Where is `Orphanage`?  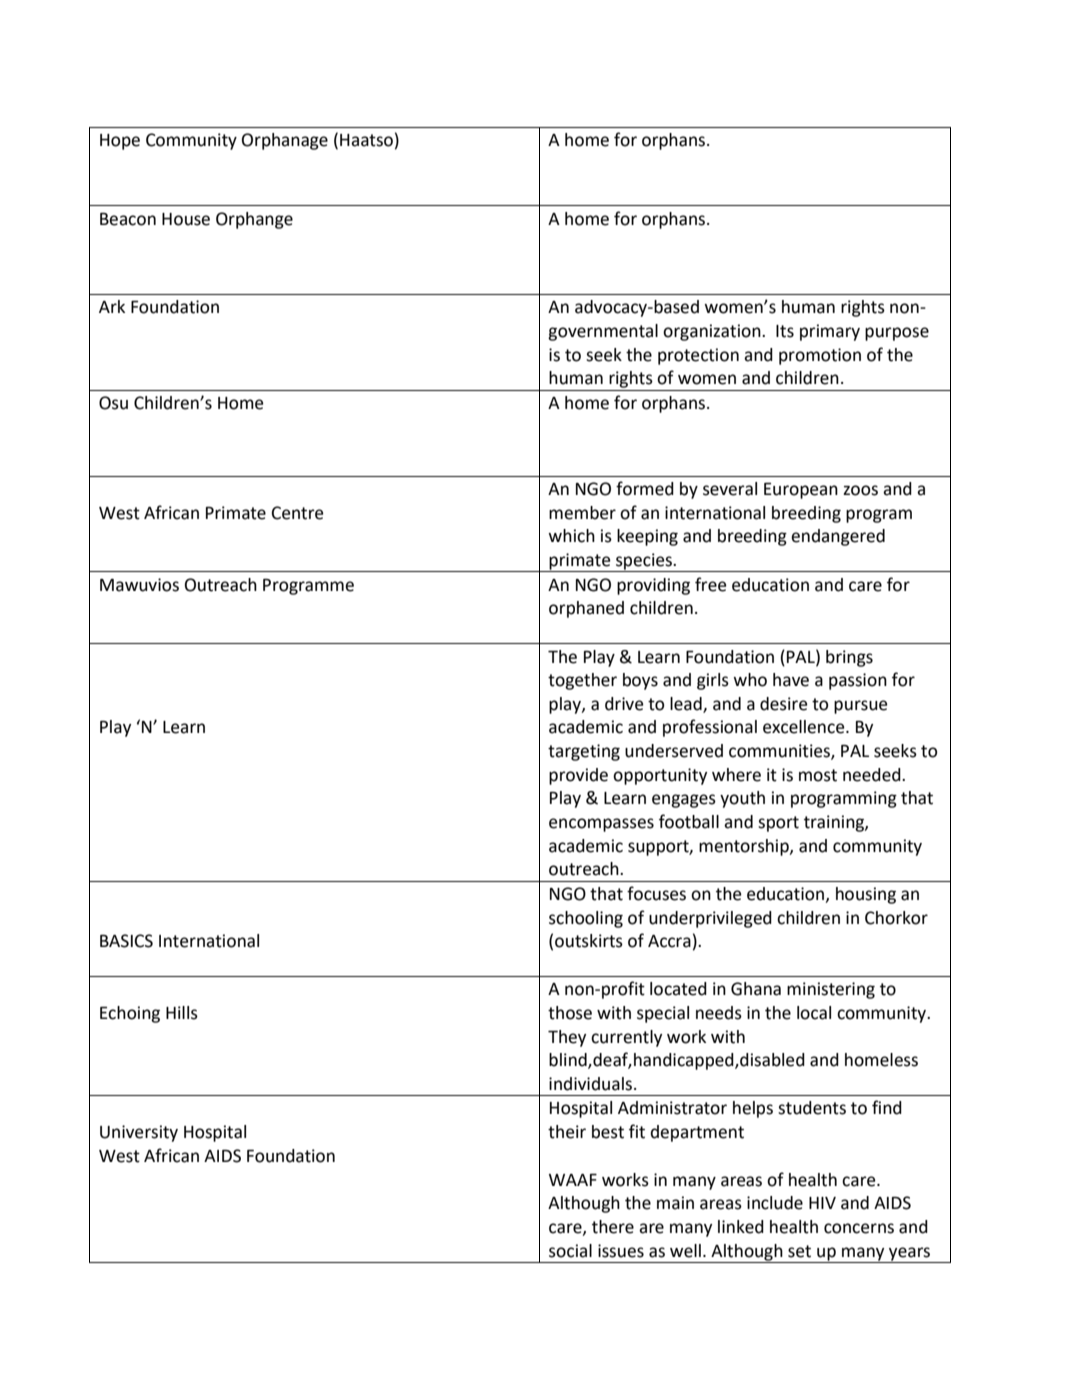
Orphanage is located at coordinates (285, 141).
